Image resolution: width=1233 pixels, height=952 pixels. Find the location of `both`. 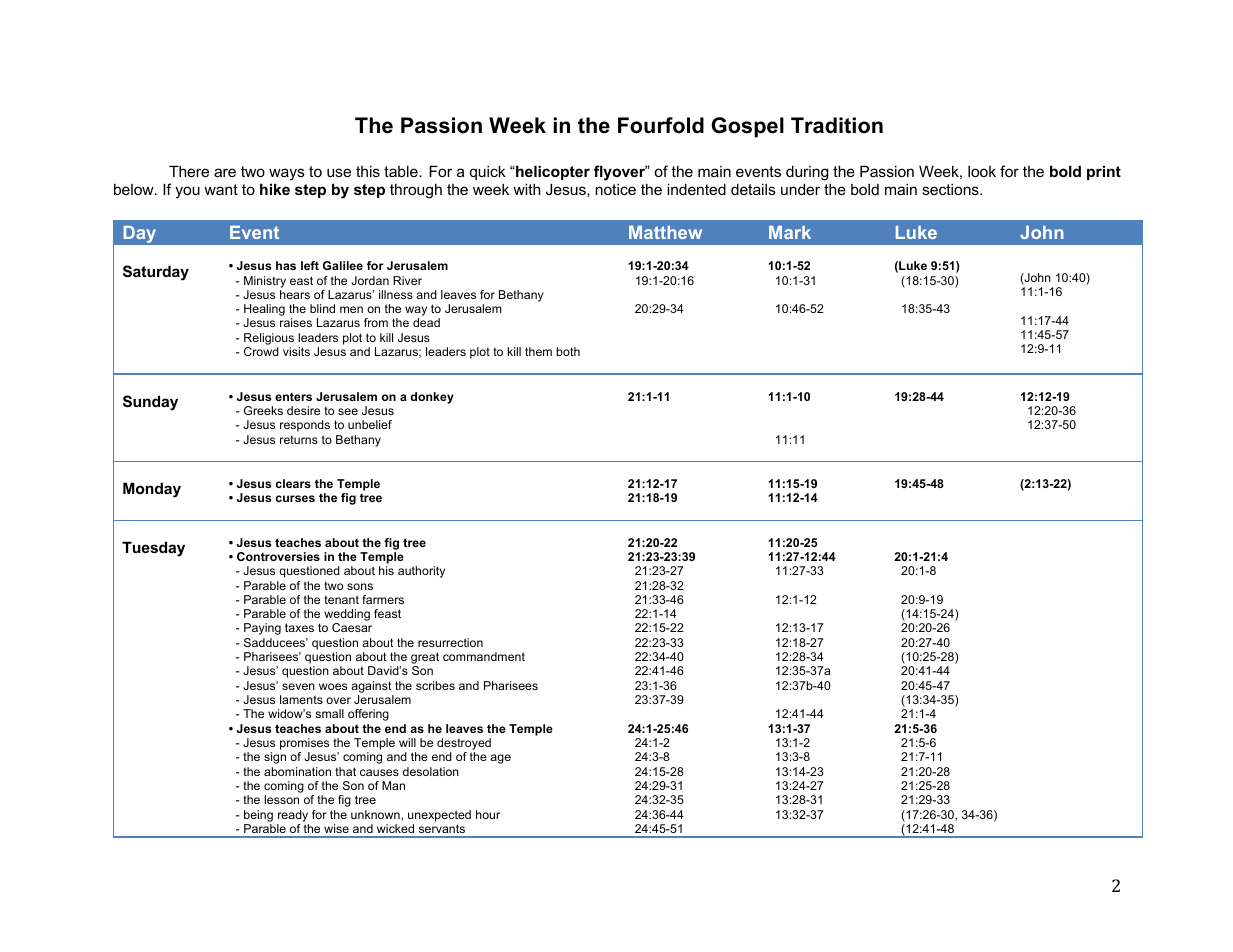

both is located at coordinates (568, 351).
